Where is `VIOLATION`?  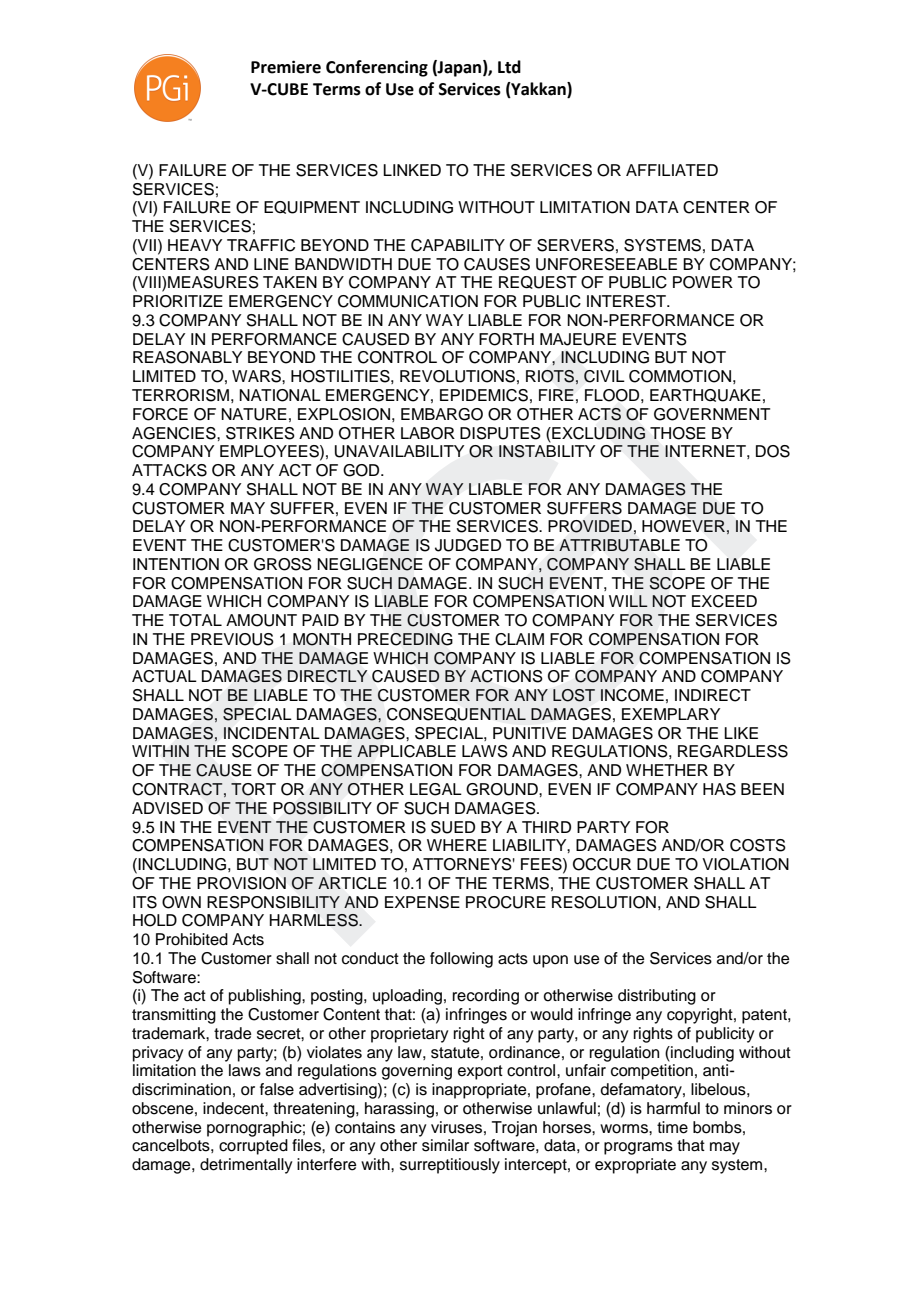
VIOLATION is located at coordinates (745, 864).
